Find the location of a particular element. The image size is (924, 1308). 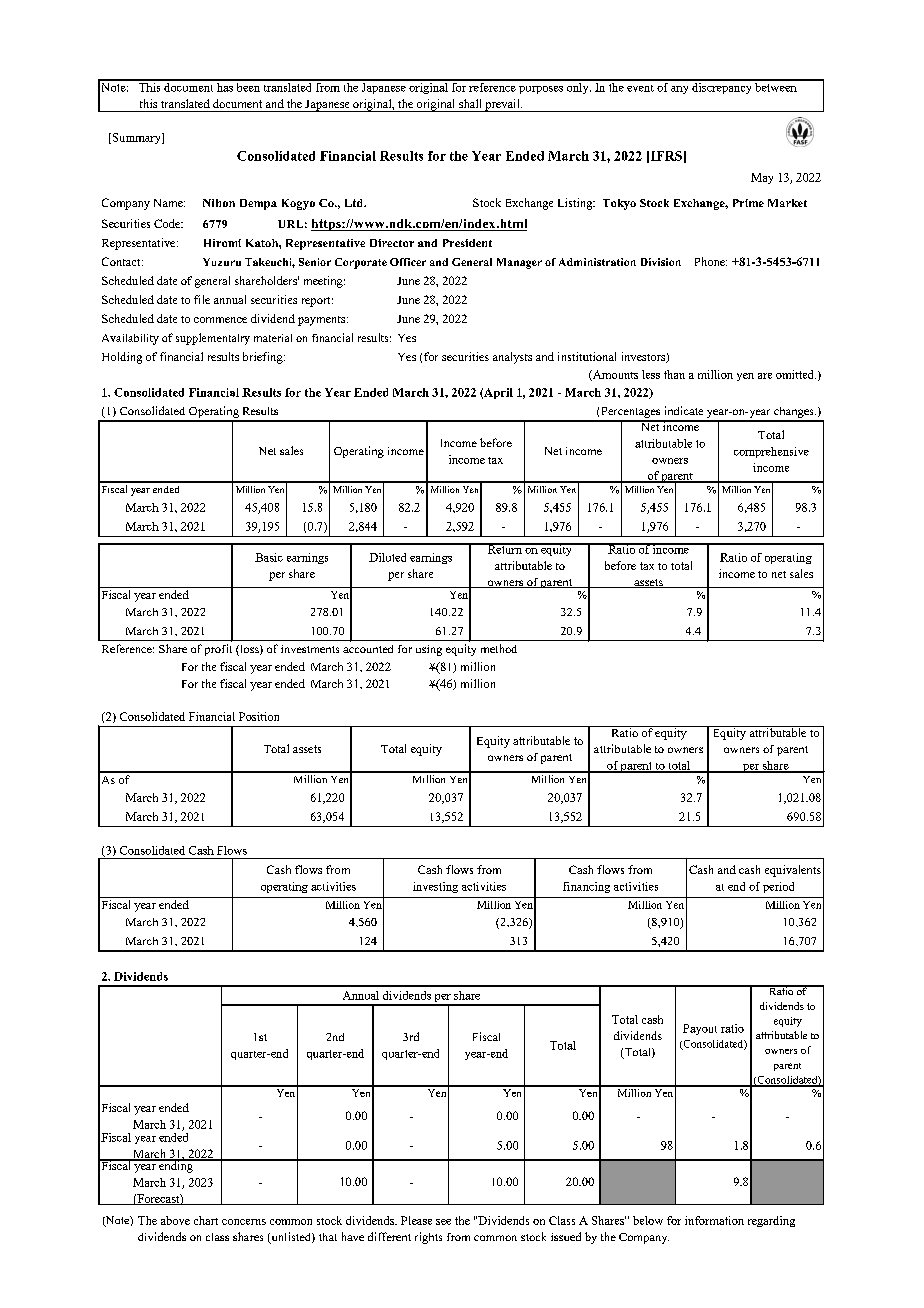

using is located at coordinates (429, 650).
